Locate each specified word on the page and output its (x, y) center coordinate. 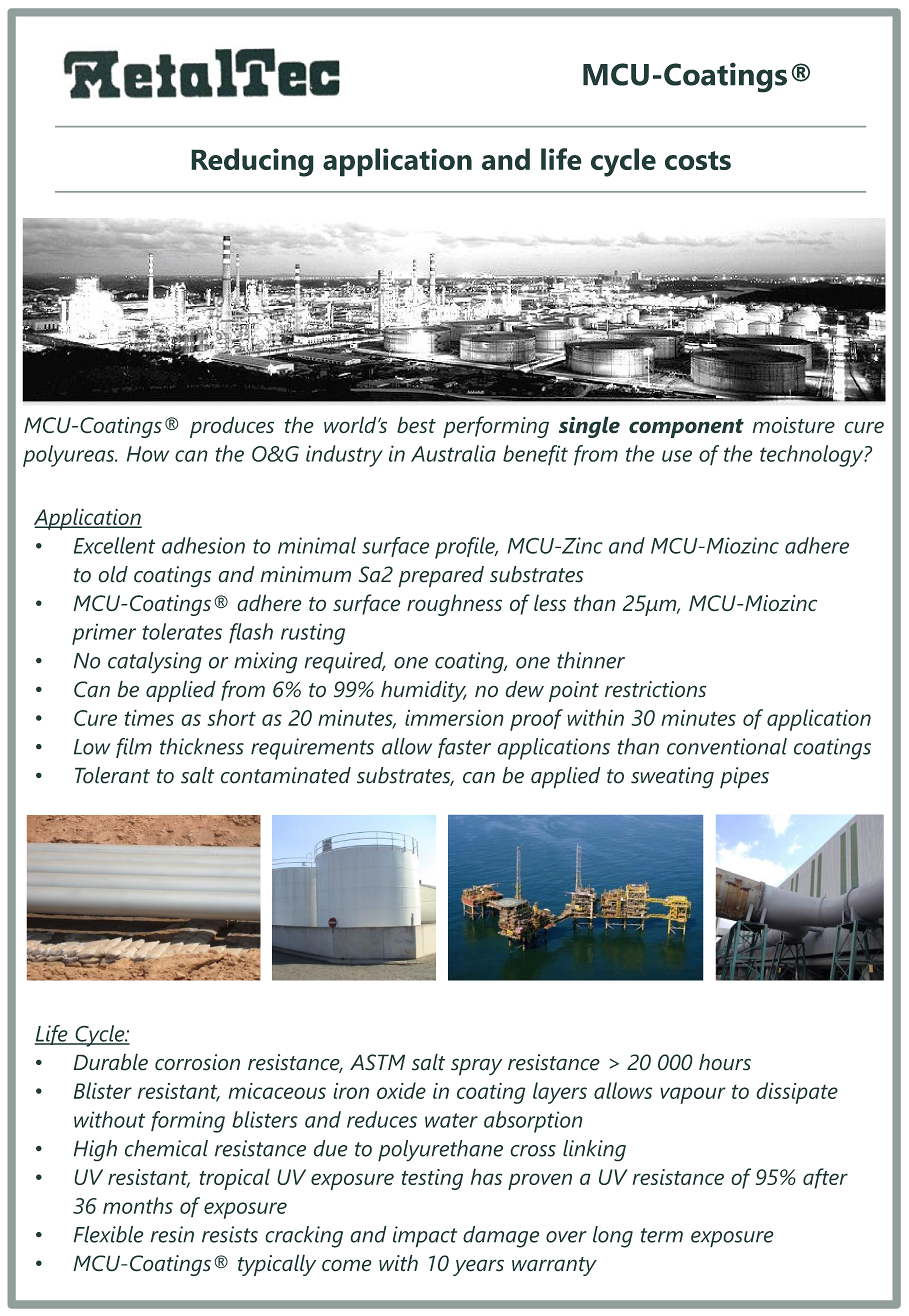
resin (172, 1234)
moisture (793, 425)
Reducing (252, 162)
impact (425, 1237)
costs (698, 160)
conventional (727, 746)
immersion (454, 717)
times (149, 717)
